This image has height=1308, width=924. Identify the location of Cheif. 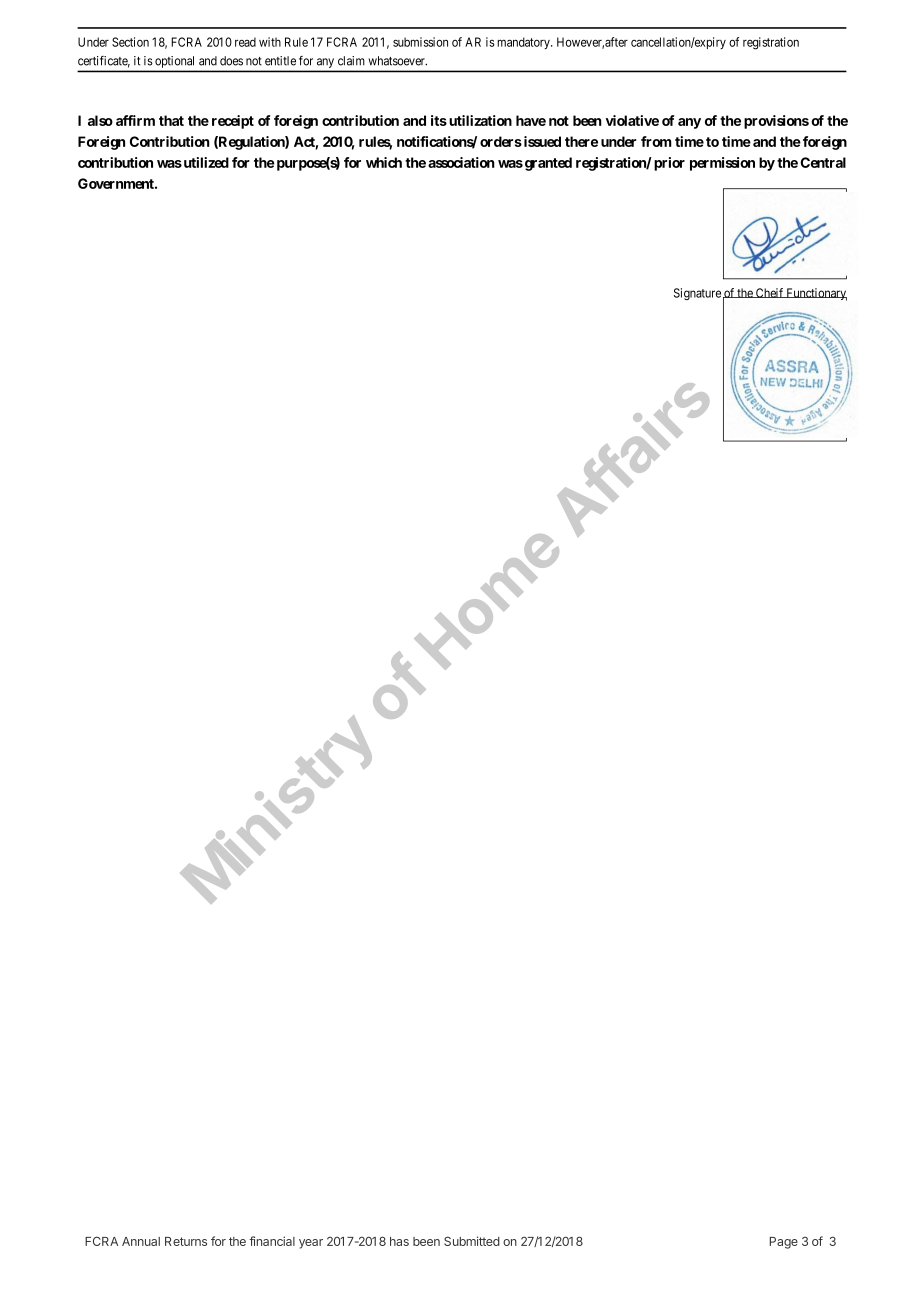
(770, 293).
